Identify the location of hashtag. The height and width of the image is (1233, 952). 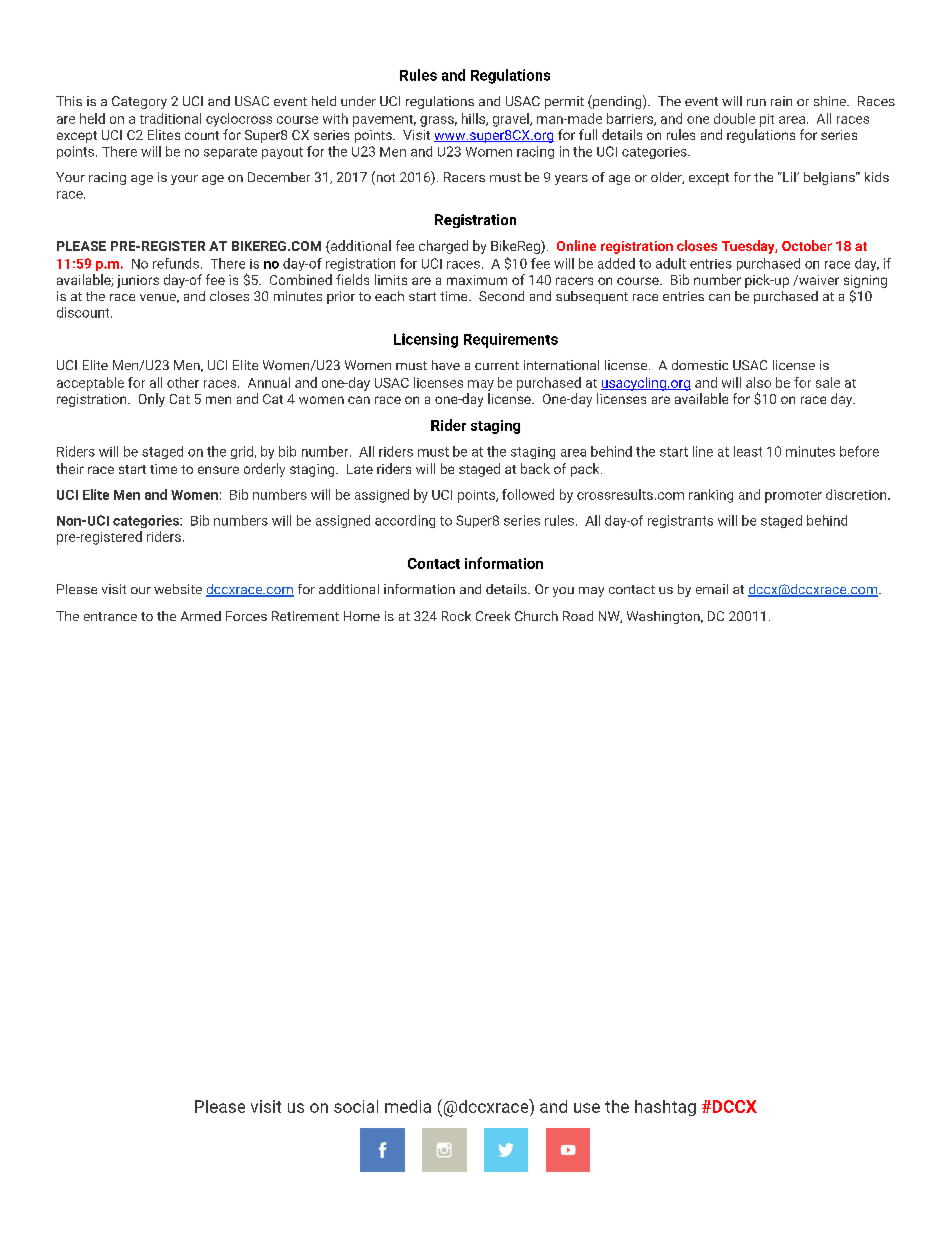
(665, 1108).
